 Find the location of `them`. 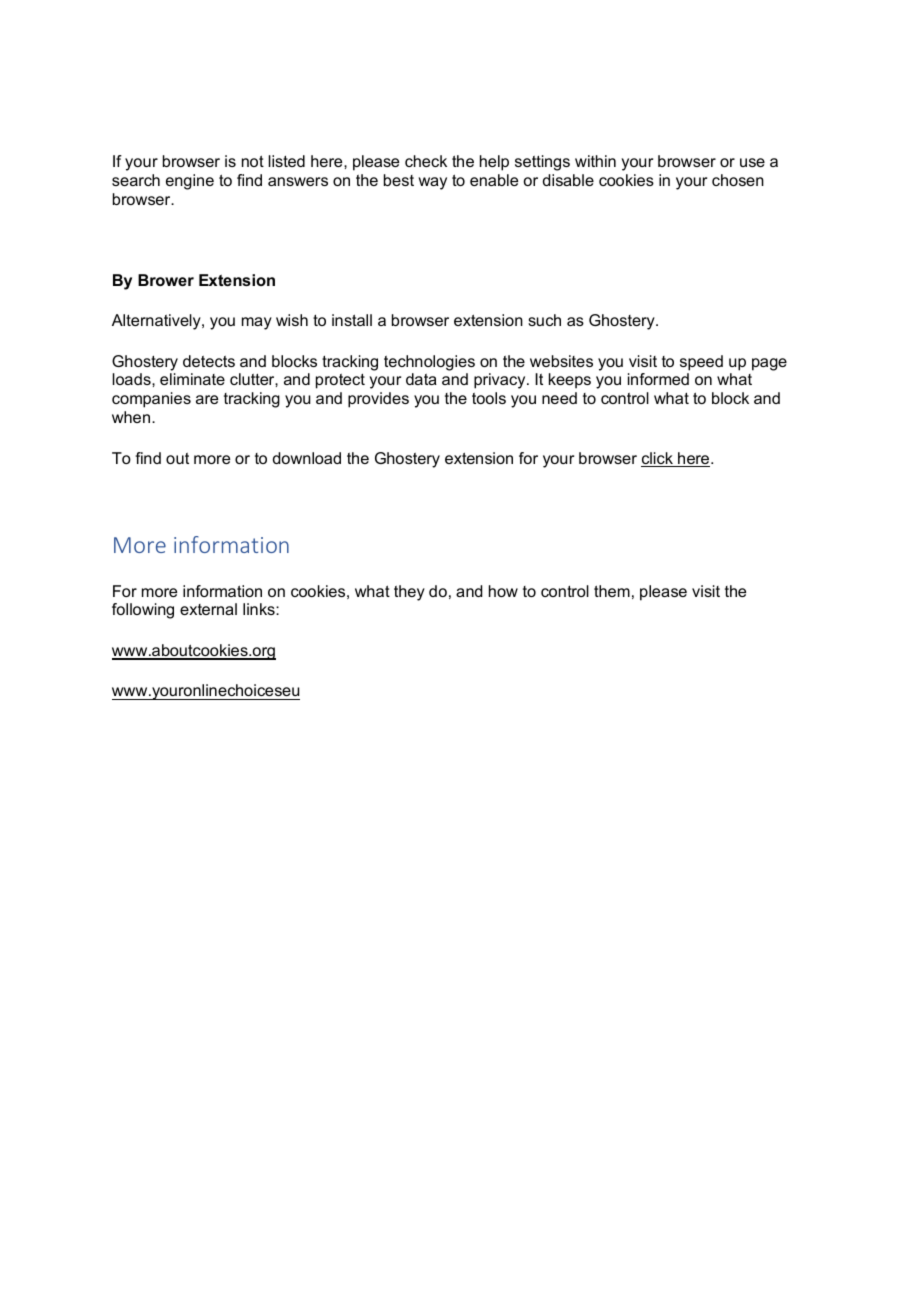

them is located at coordinates (612, 591).
